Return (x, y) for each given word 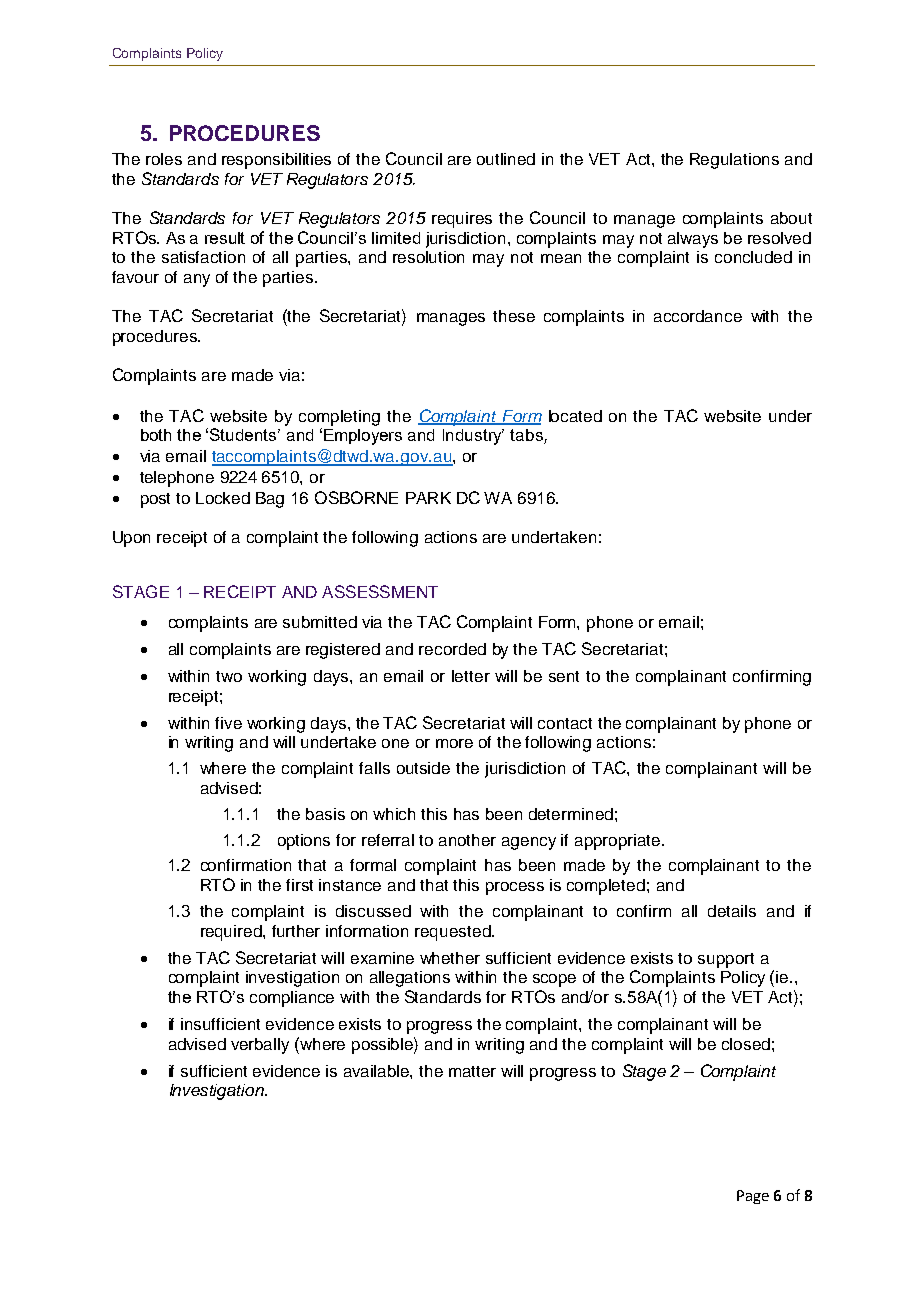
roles (164, 159)
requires (462, 220)
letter (471, 676)
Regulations (734, 161)
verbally (260, 1046)
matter (472, 1071)
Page (753, 1197)
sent (564, 676)
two (229, 676)
